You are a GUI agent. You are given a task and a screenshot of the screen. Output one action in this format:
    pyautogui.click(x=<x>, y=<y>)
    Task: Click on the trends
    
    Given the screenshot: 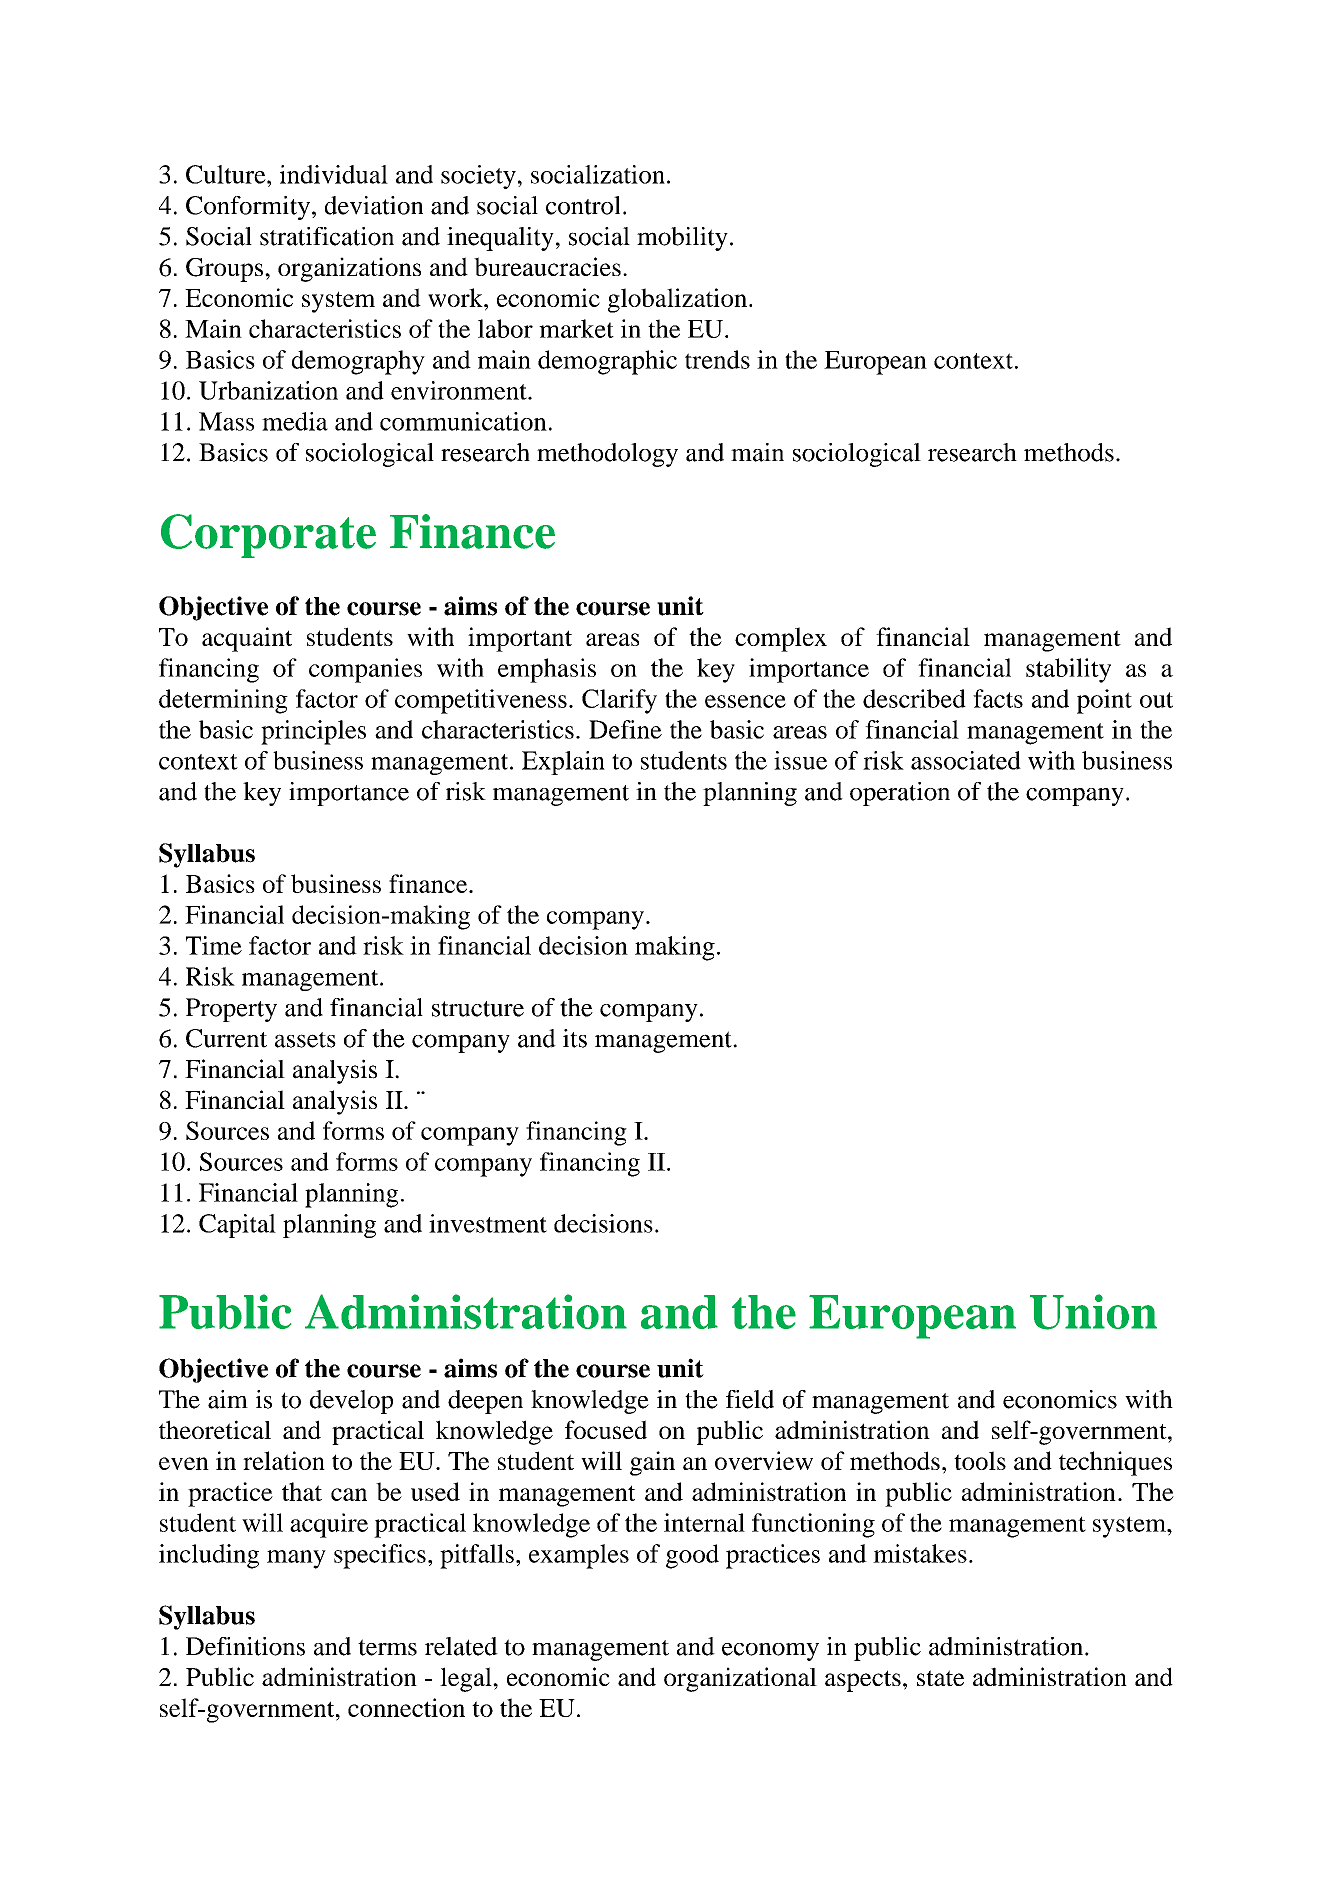 What is the action you would take?
    pyautogui.click(x=717, y=359)
